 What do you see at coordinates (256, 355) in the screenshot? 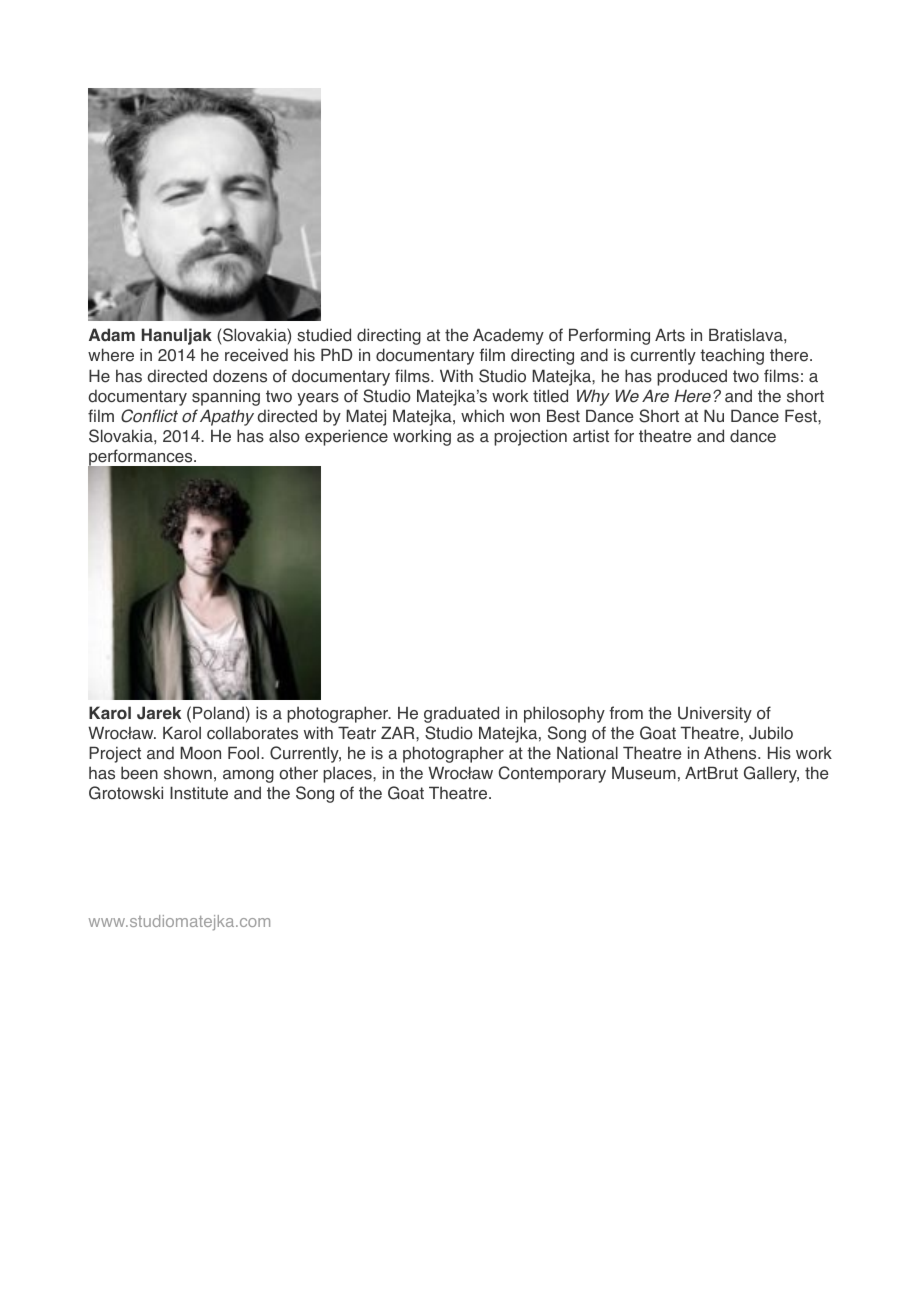
I see `received` at bounding box center [256, 355].
